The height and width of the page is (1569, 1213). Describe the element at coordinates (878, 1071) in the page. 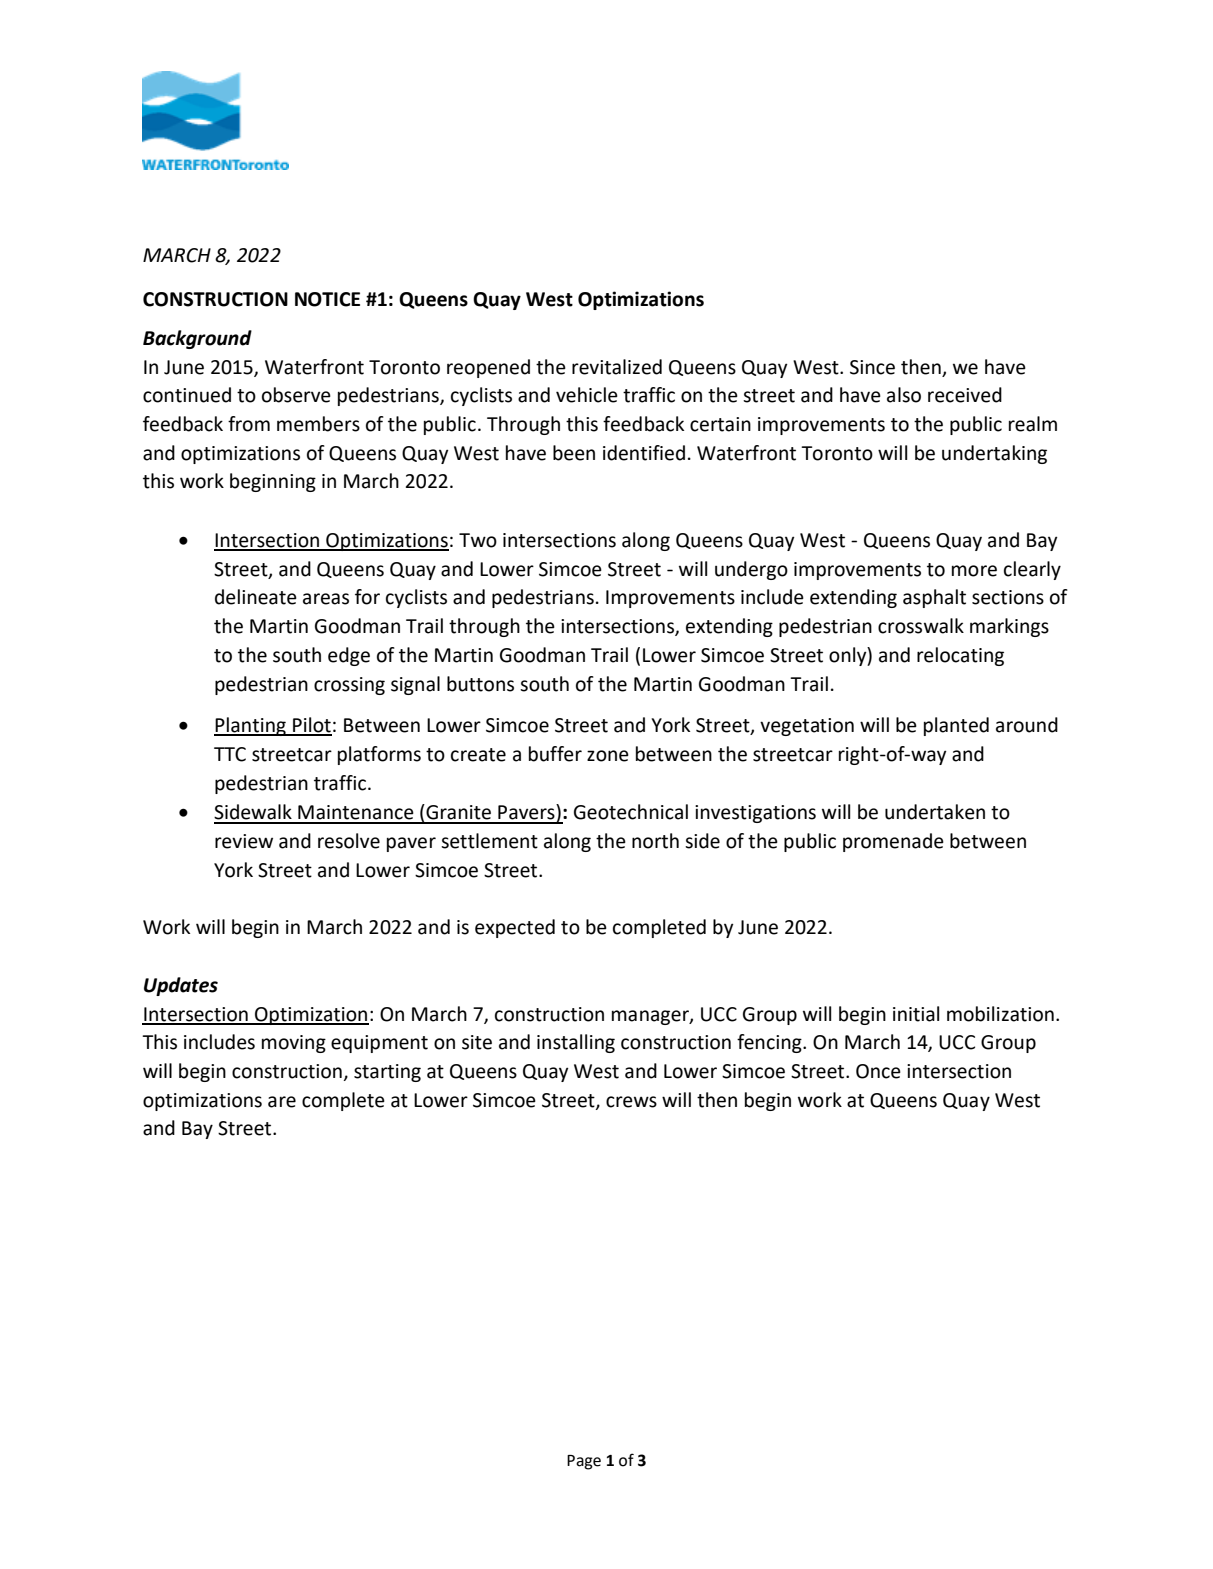

I see `Once` at that location.
